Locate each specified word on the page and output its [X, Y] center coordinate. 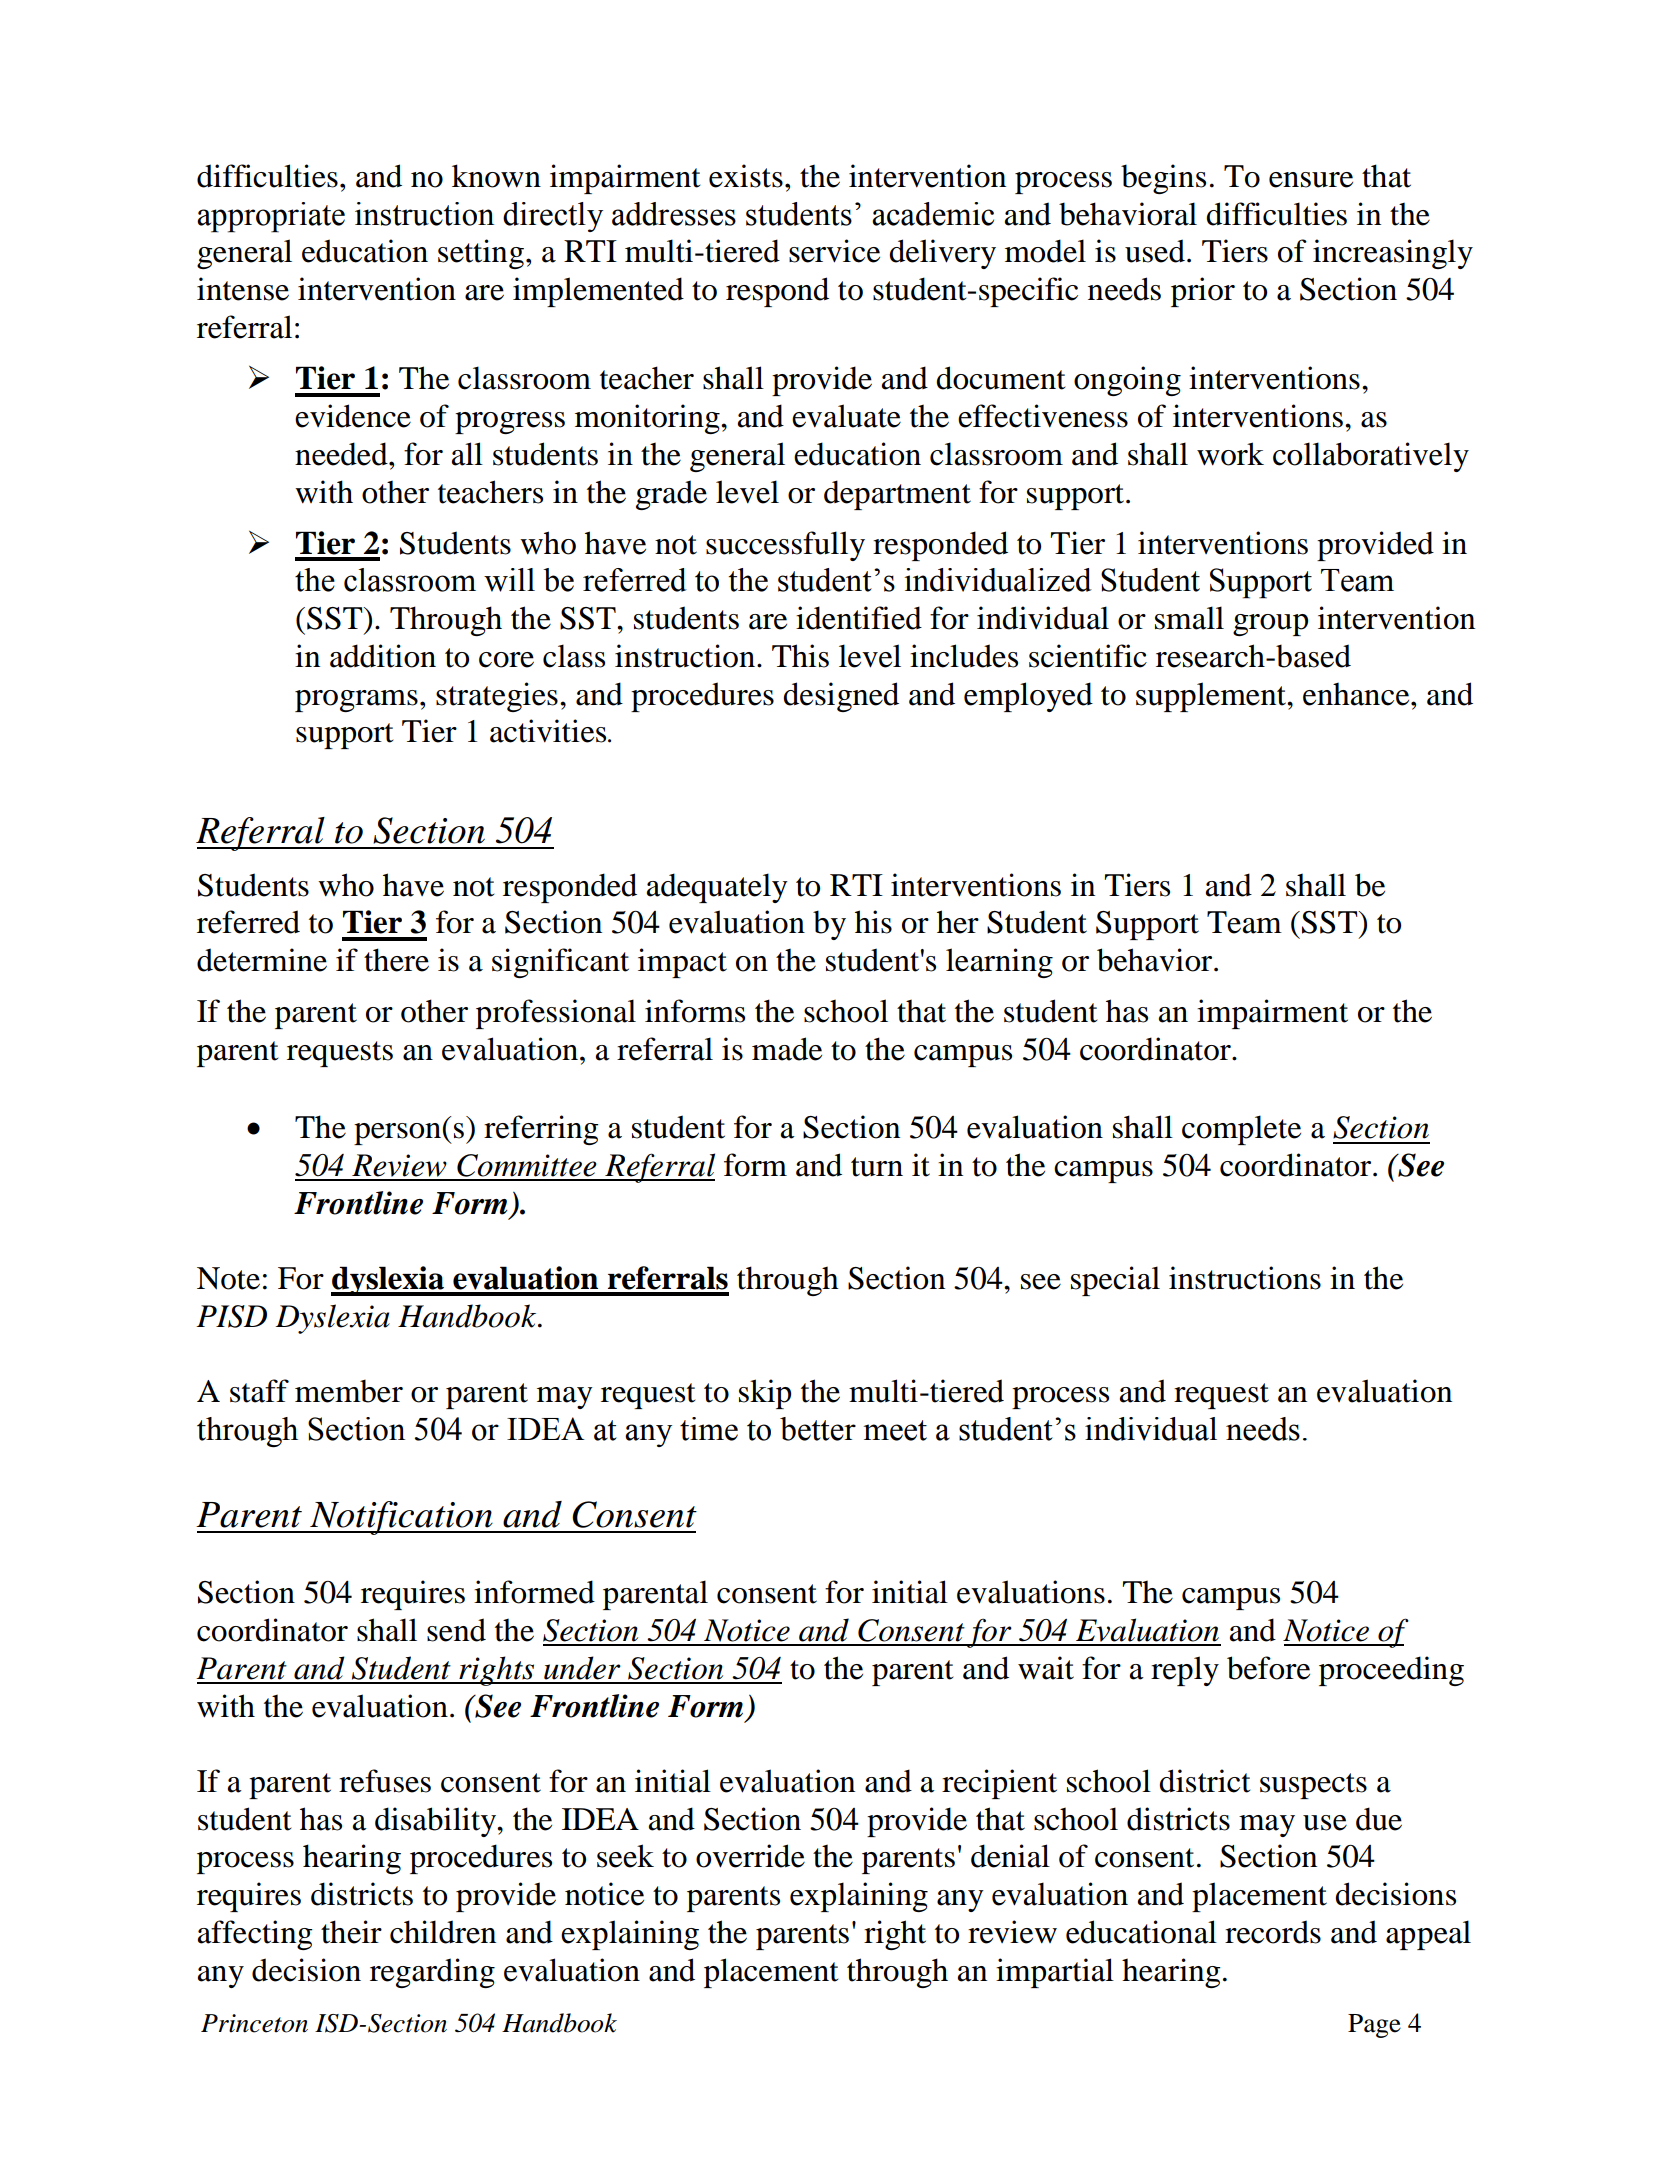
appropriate [271, 217]
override [750, 1856]
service [834, 251]
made [787, 1049]
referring [541, 1130]
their [351, 1932]
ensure [1311, 180]
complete [1241, 1130]
